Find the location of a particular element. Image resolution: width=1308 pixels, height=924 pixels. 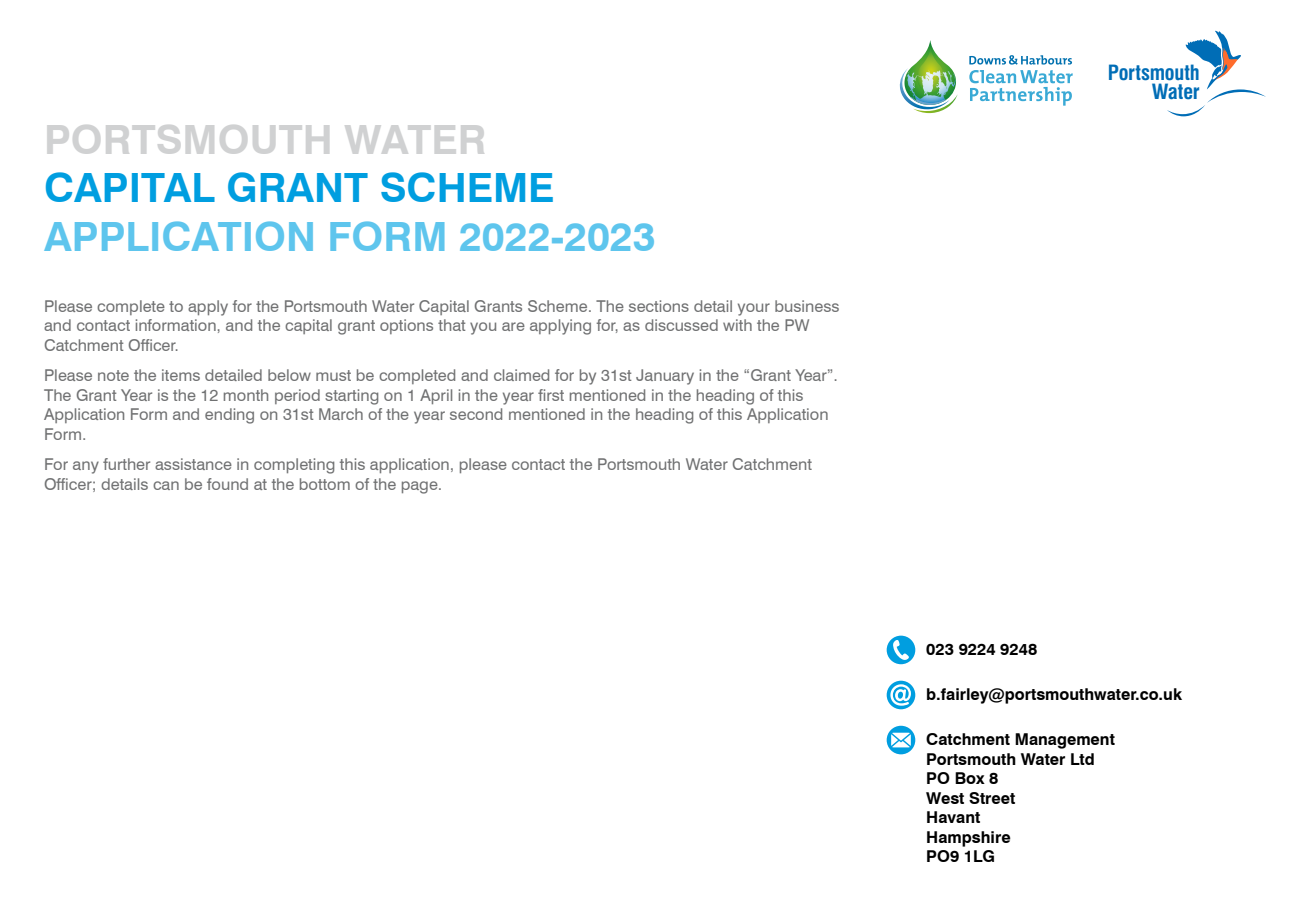

business is located at coordinates (807, 306).
